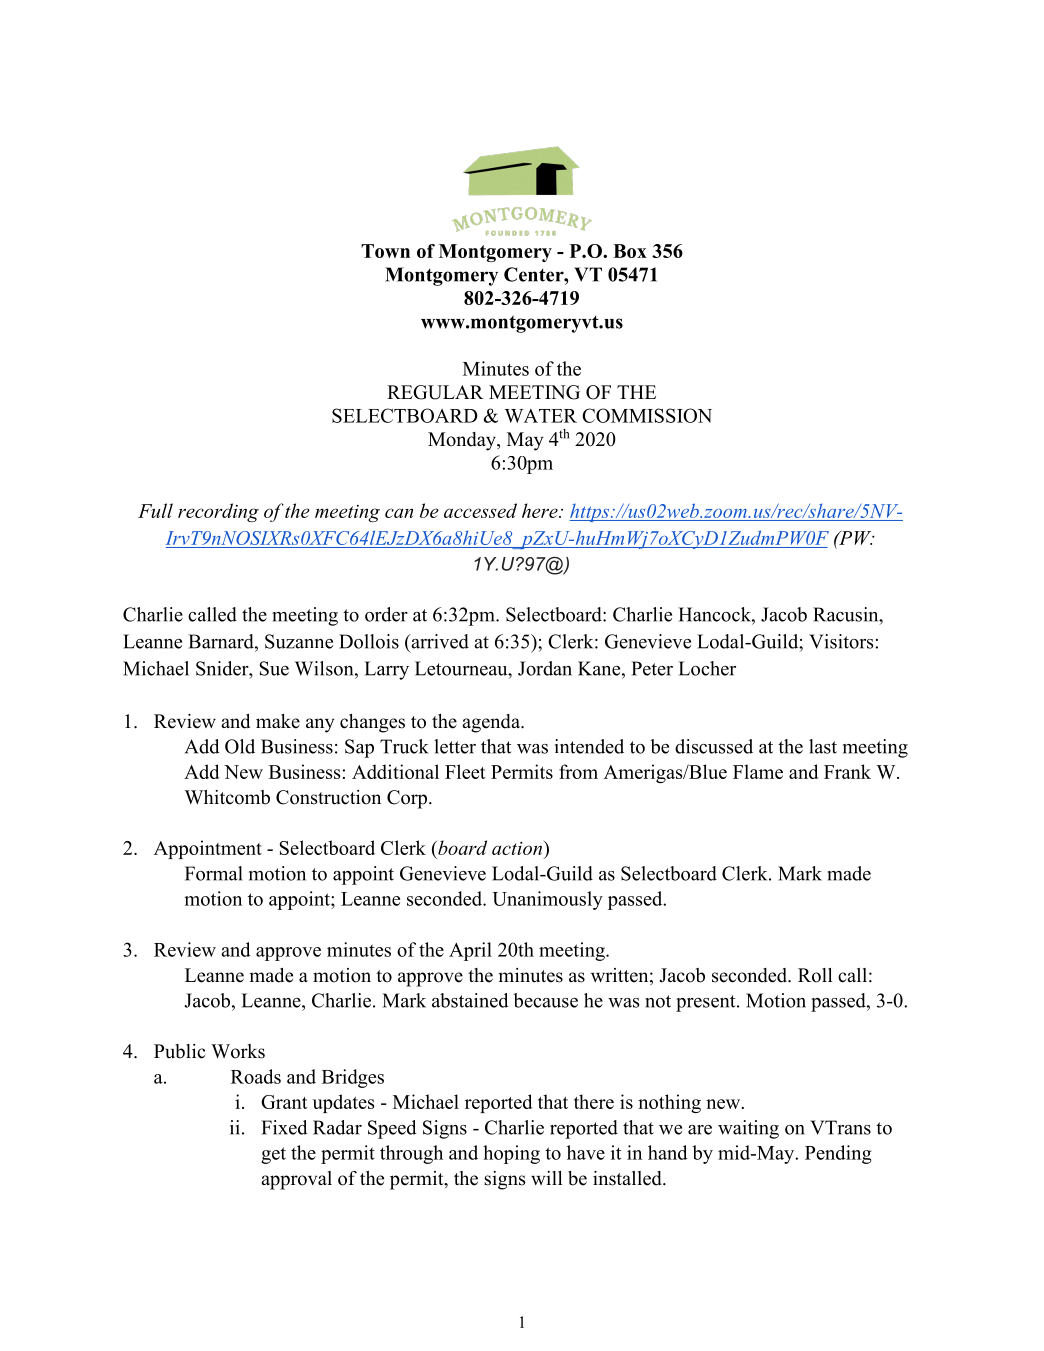 Image resolution: width=1044 pixels, height=1351 pixels. What do you see at coordinates (511, 1154) in the page?
I see `hoping` at bounding box center [511, 1154].
